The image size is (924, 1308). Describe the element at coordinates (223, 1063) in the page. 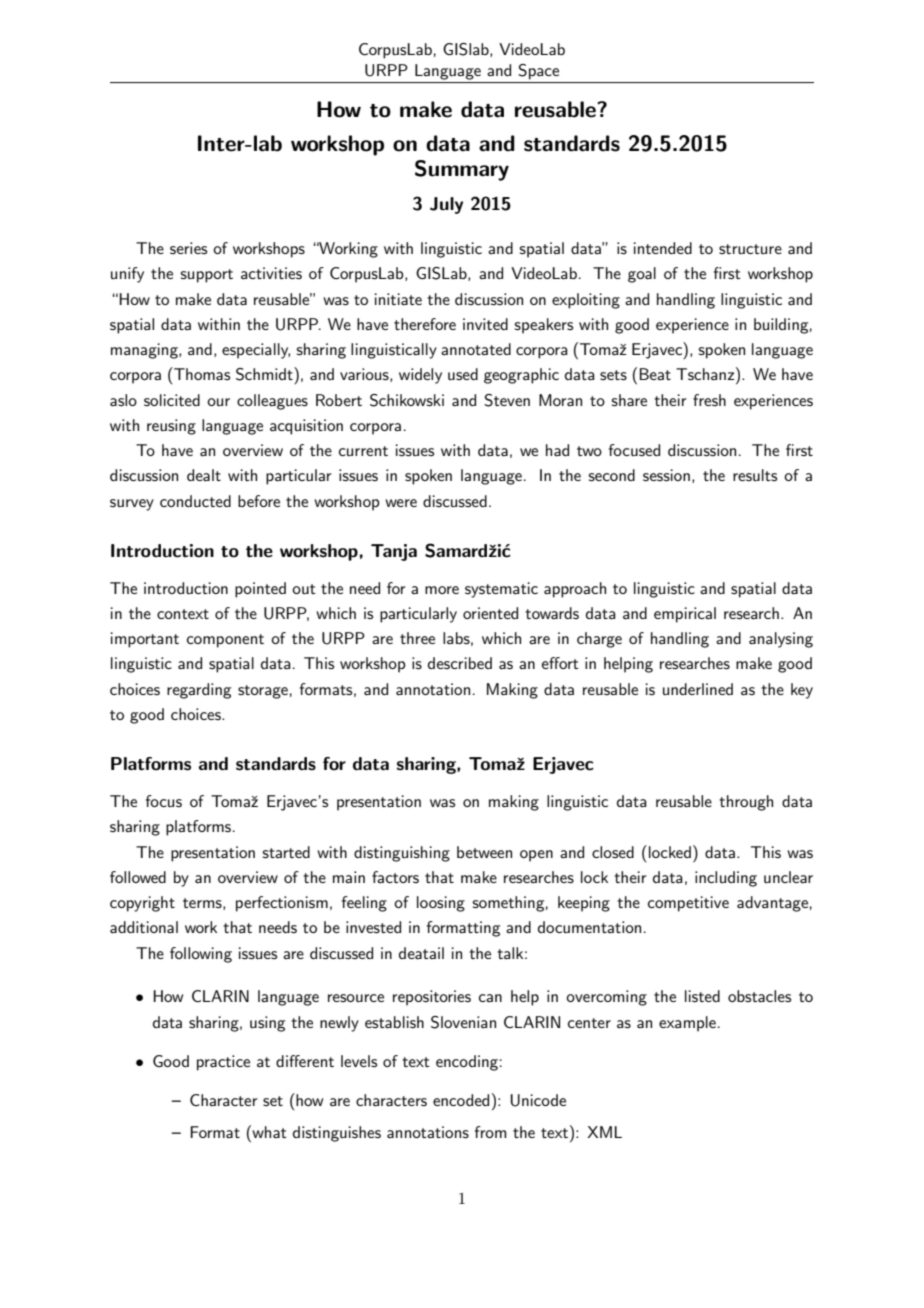

I see `practice` at that location.
